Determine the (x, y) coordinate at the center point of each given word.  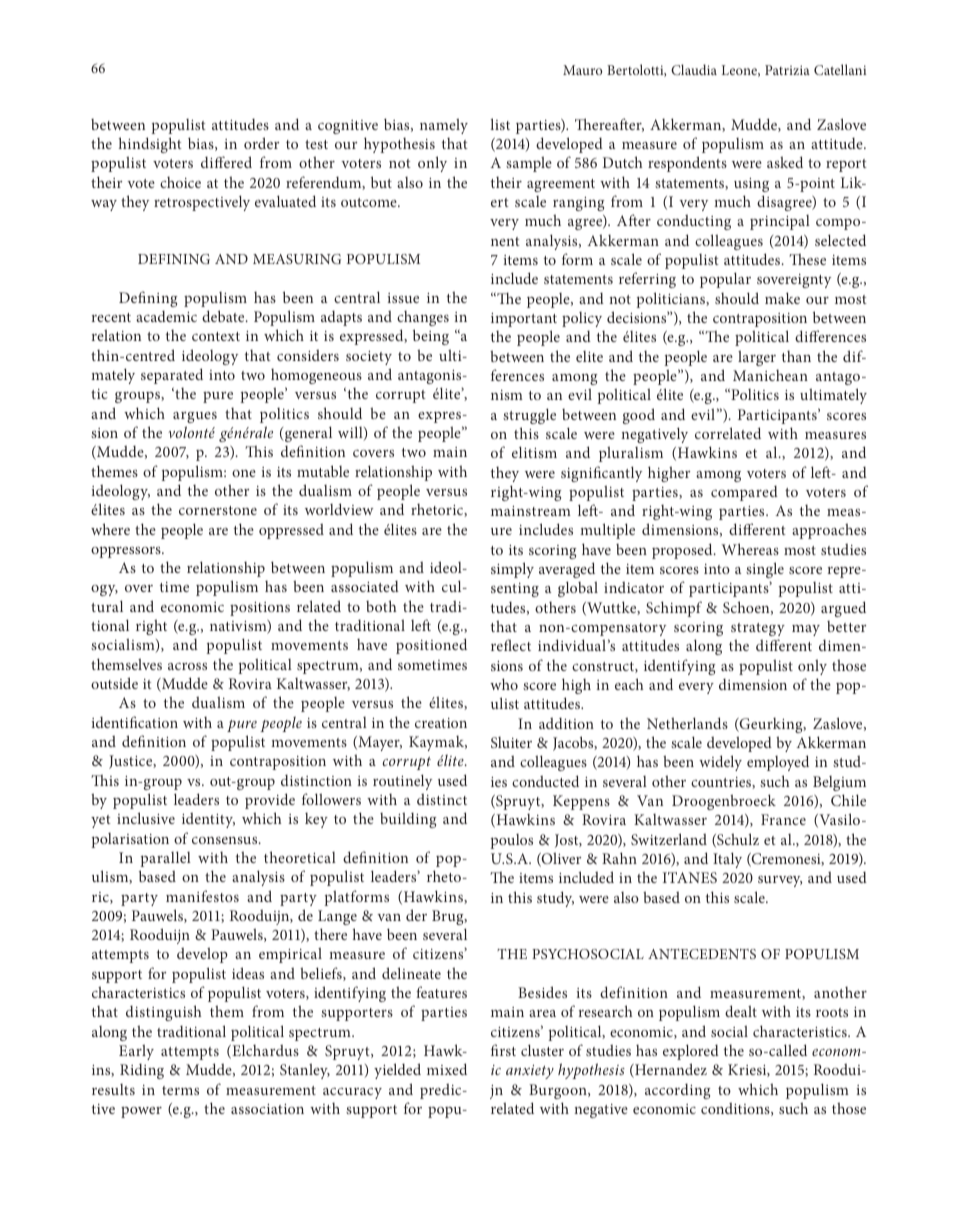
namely (444, 126)
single (765, 570)
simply (512, 570)
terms (180, 1090)
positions (260, 609)
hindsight (150, 145)
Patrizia (787, 70)
